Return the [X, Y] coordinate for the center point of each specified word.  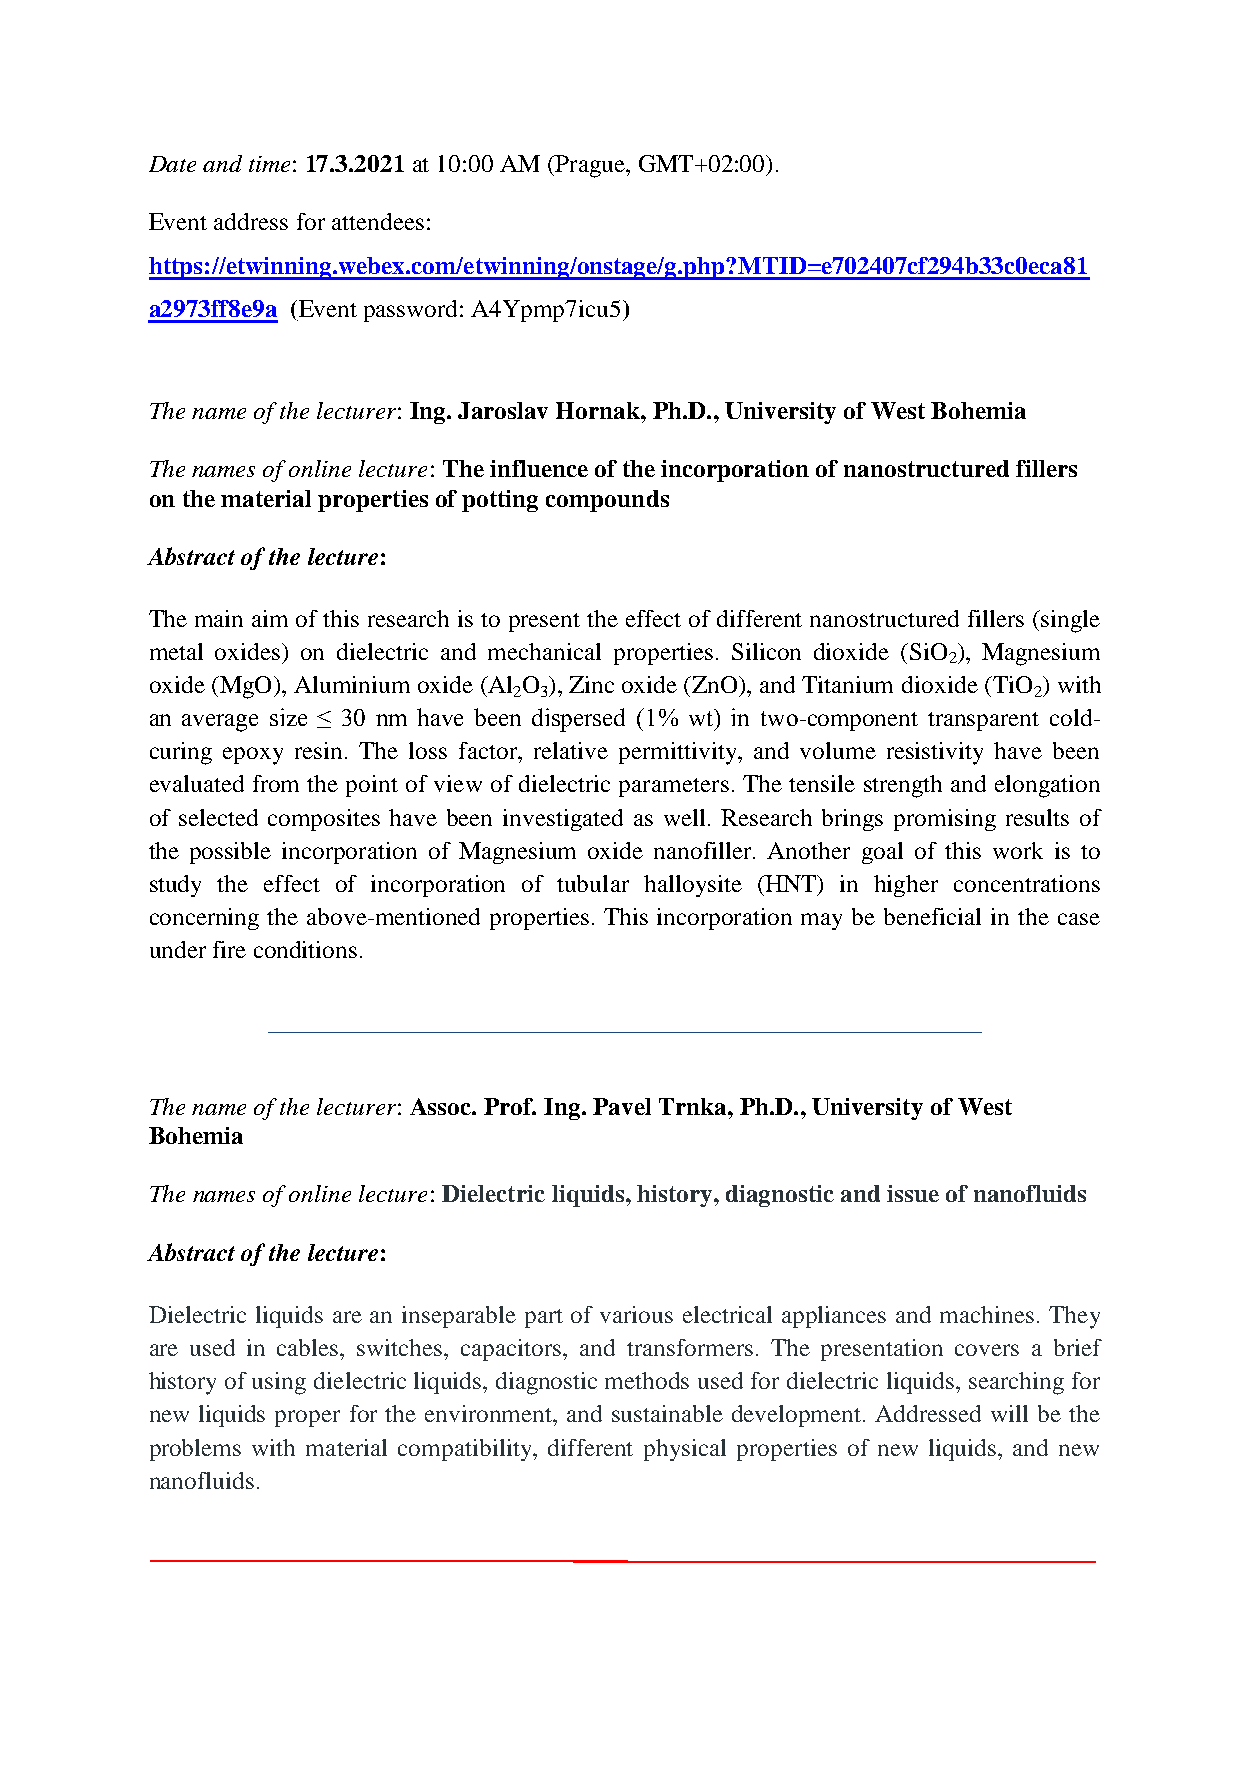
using [279, 1383]
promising [945, 820]
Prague [590, 166]
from [276, 783]
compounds [607, 501]
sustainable [667, 1413]
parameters [674, 787]
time [269, 164]
